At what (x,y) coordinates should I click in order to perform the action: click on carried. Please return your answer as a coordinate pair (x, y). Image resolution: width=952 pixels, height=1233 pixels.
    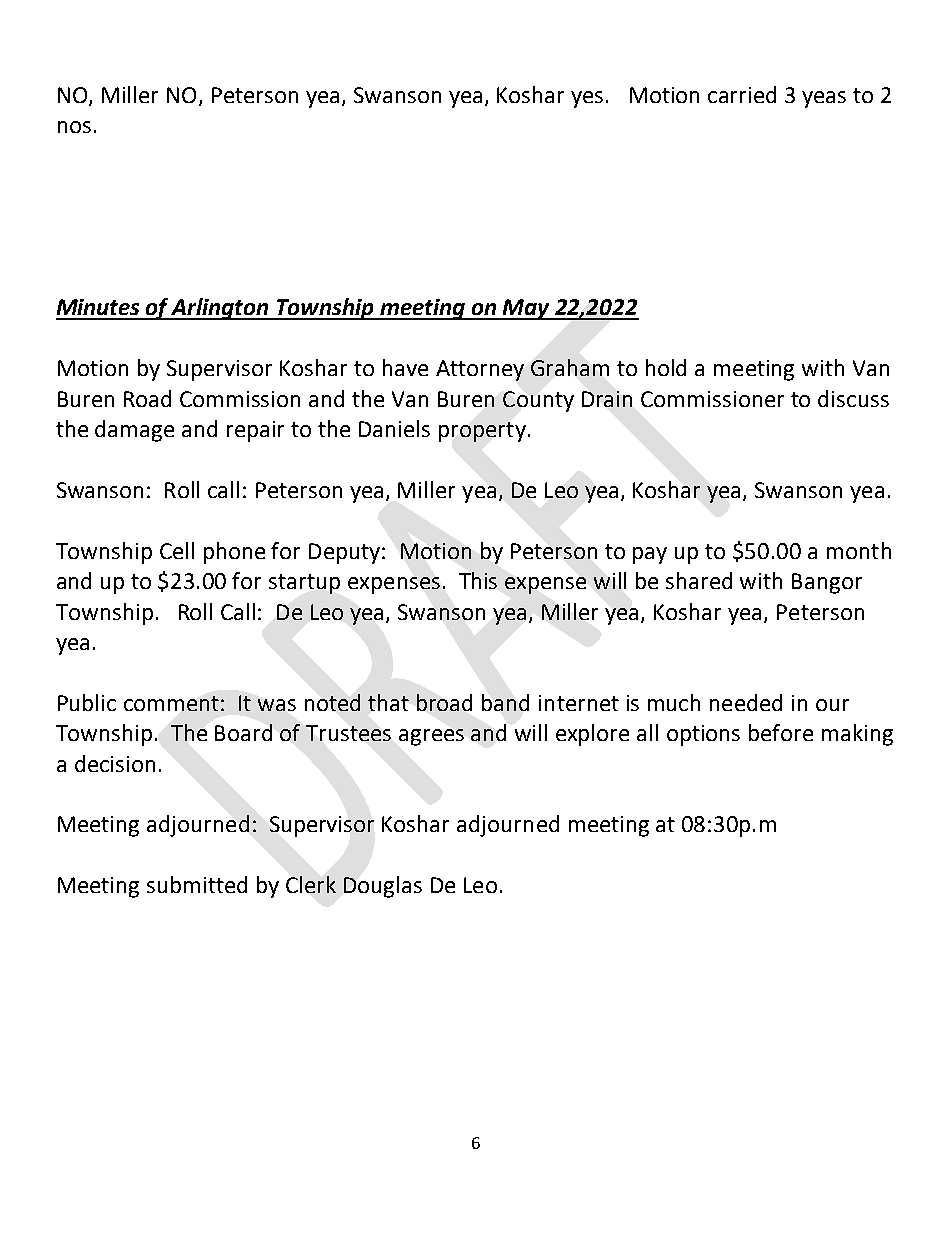
    Looking at the image, I should click on (742, 94).
